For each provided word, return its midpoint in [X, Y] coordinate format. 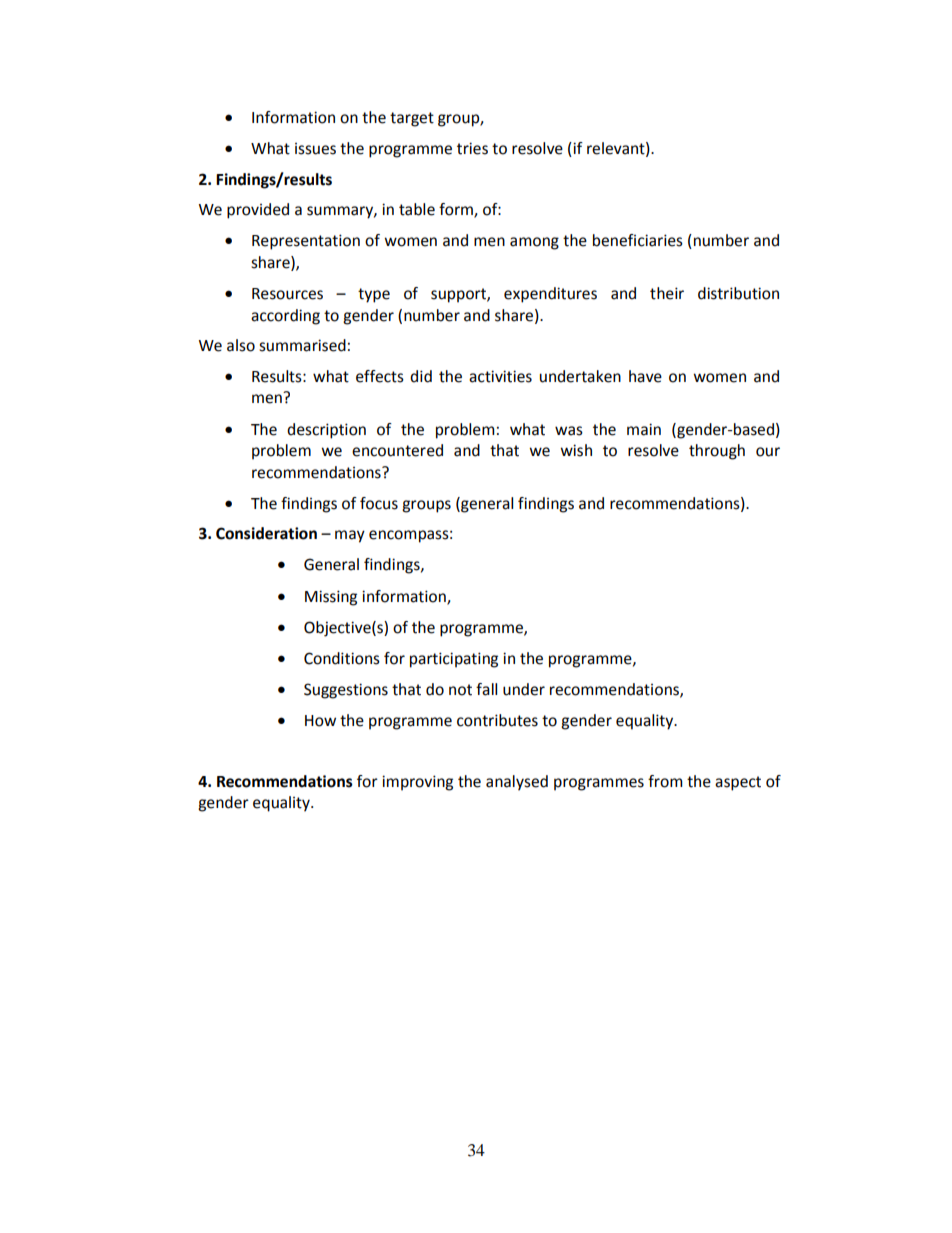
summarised [302, 345]
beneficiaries [638, 240]
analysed [517, 783]
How [320, 721]
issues [315, 149]
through [717, 452]
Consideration [266, 533]
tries [472, 148]
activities [500, 376]
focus [379, 503]
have [645, 376]
